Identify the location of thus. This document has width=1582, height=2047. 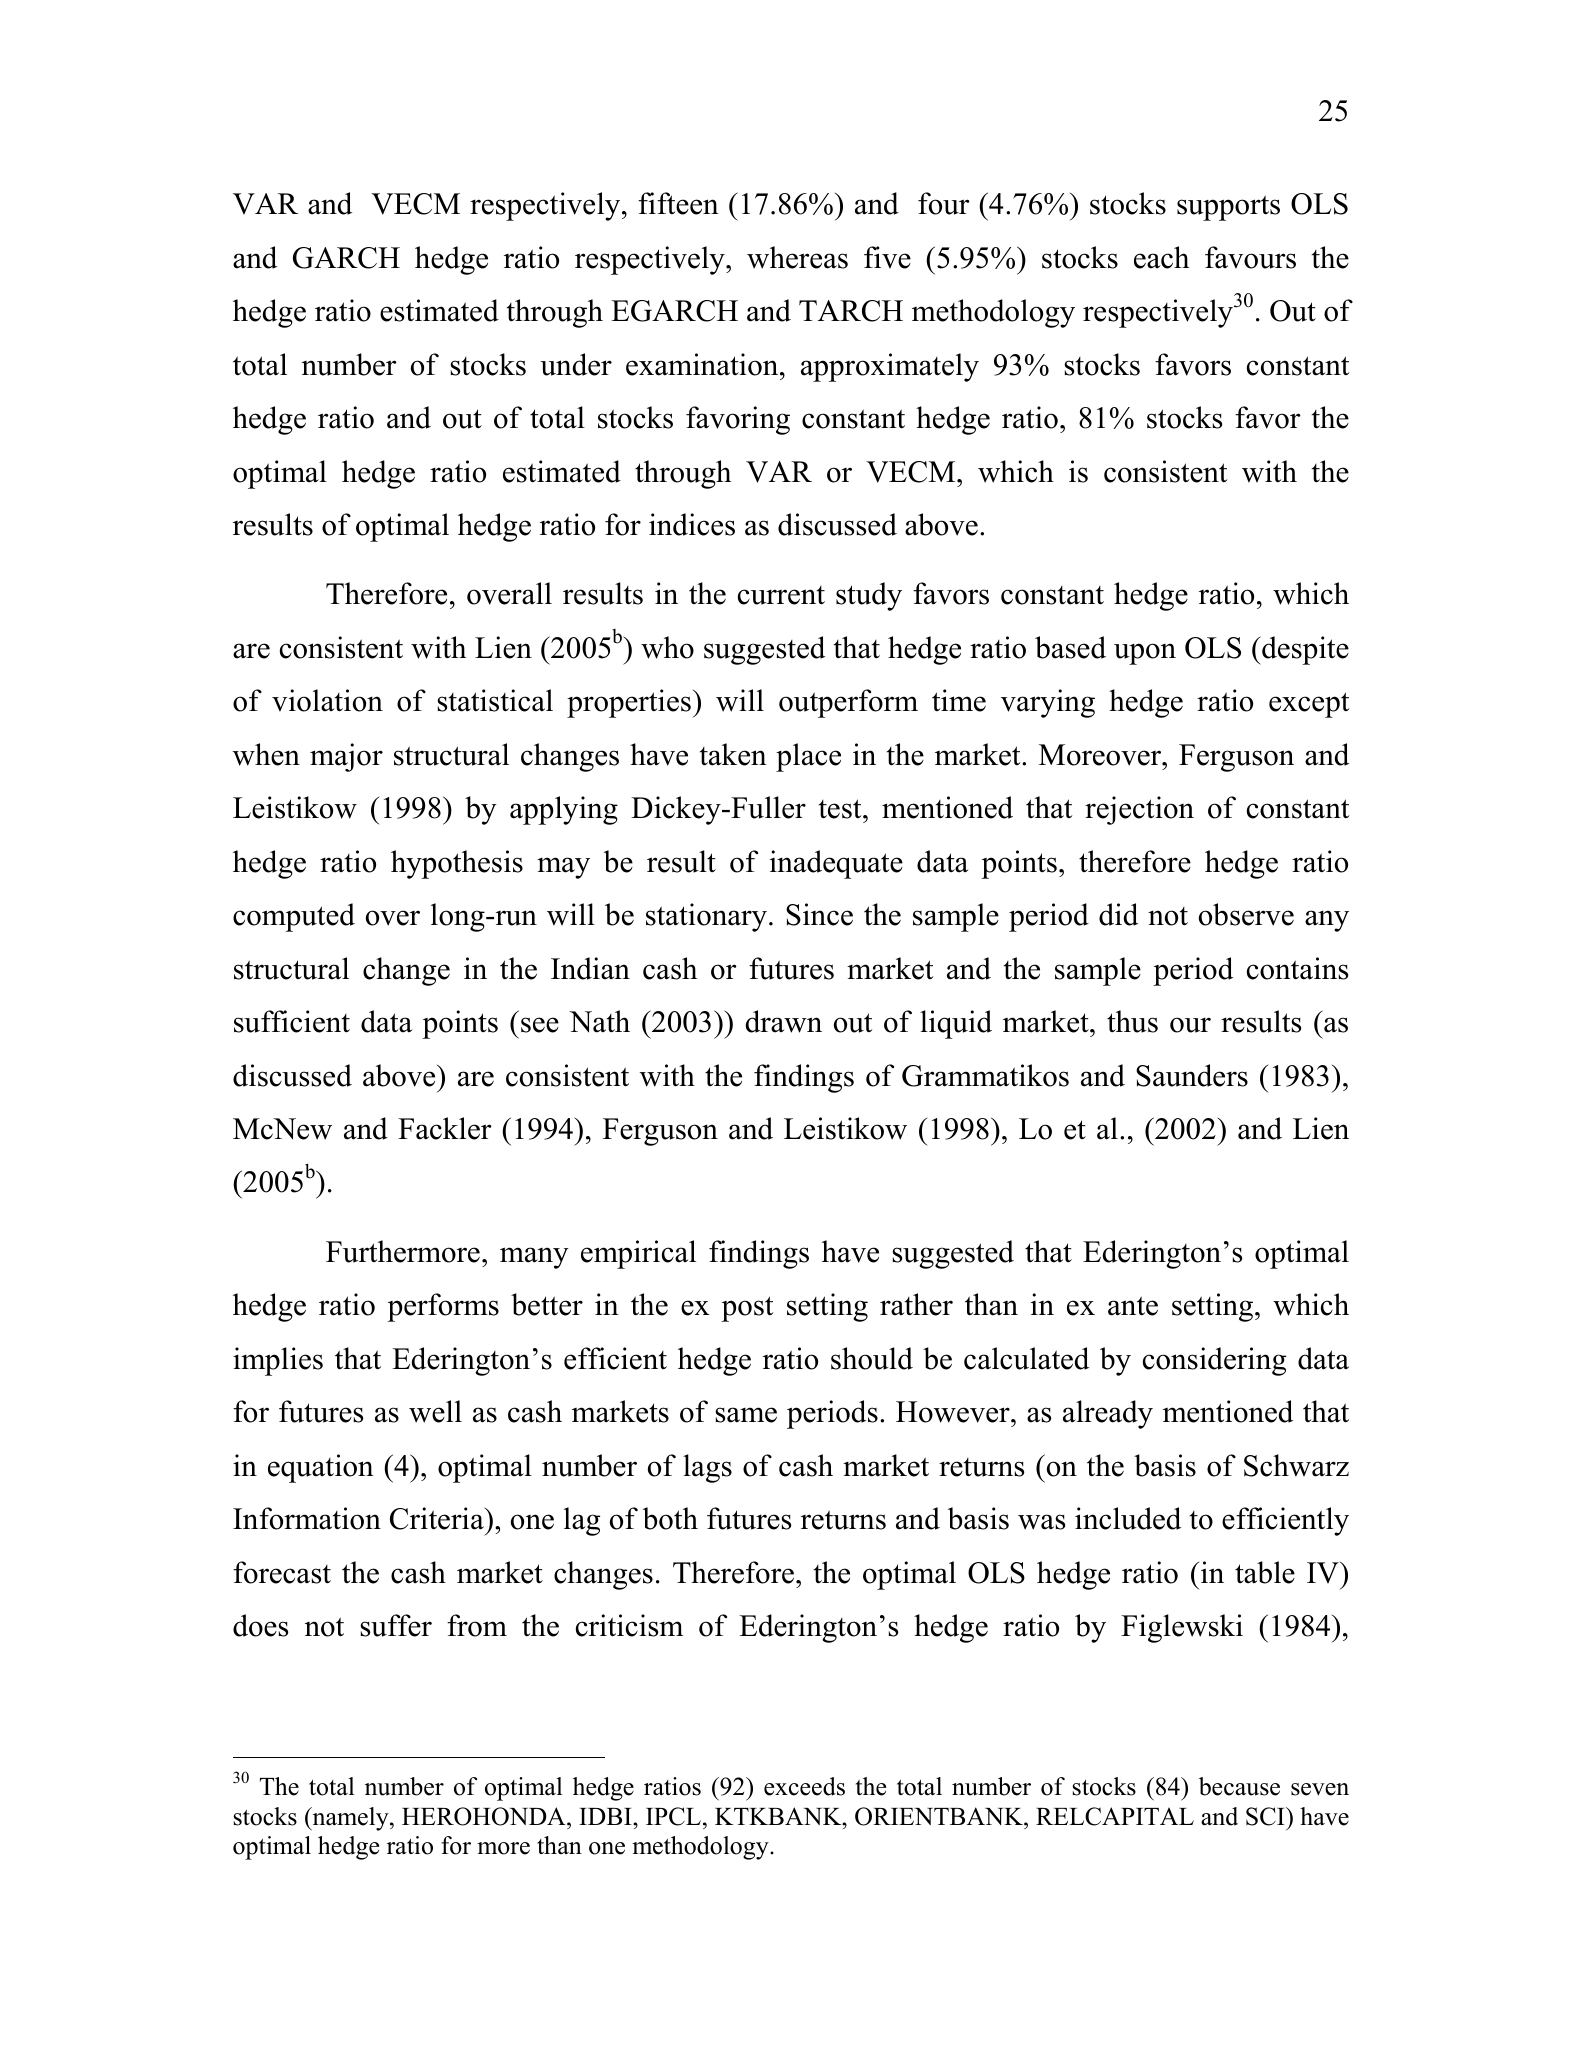
(1132, 1021).
